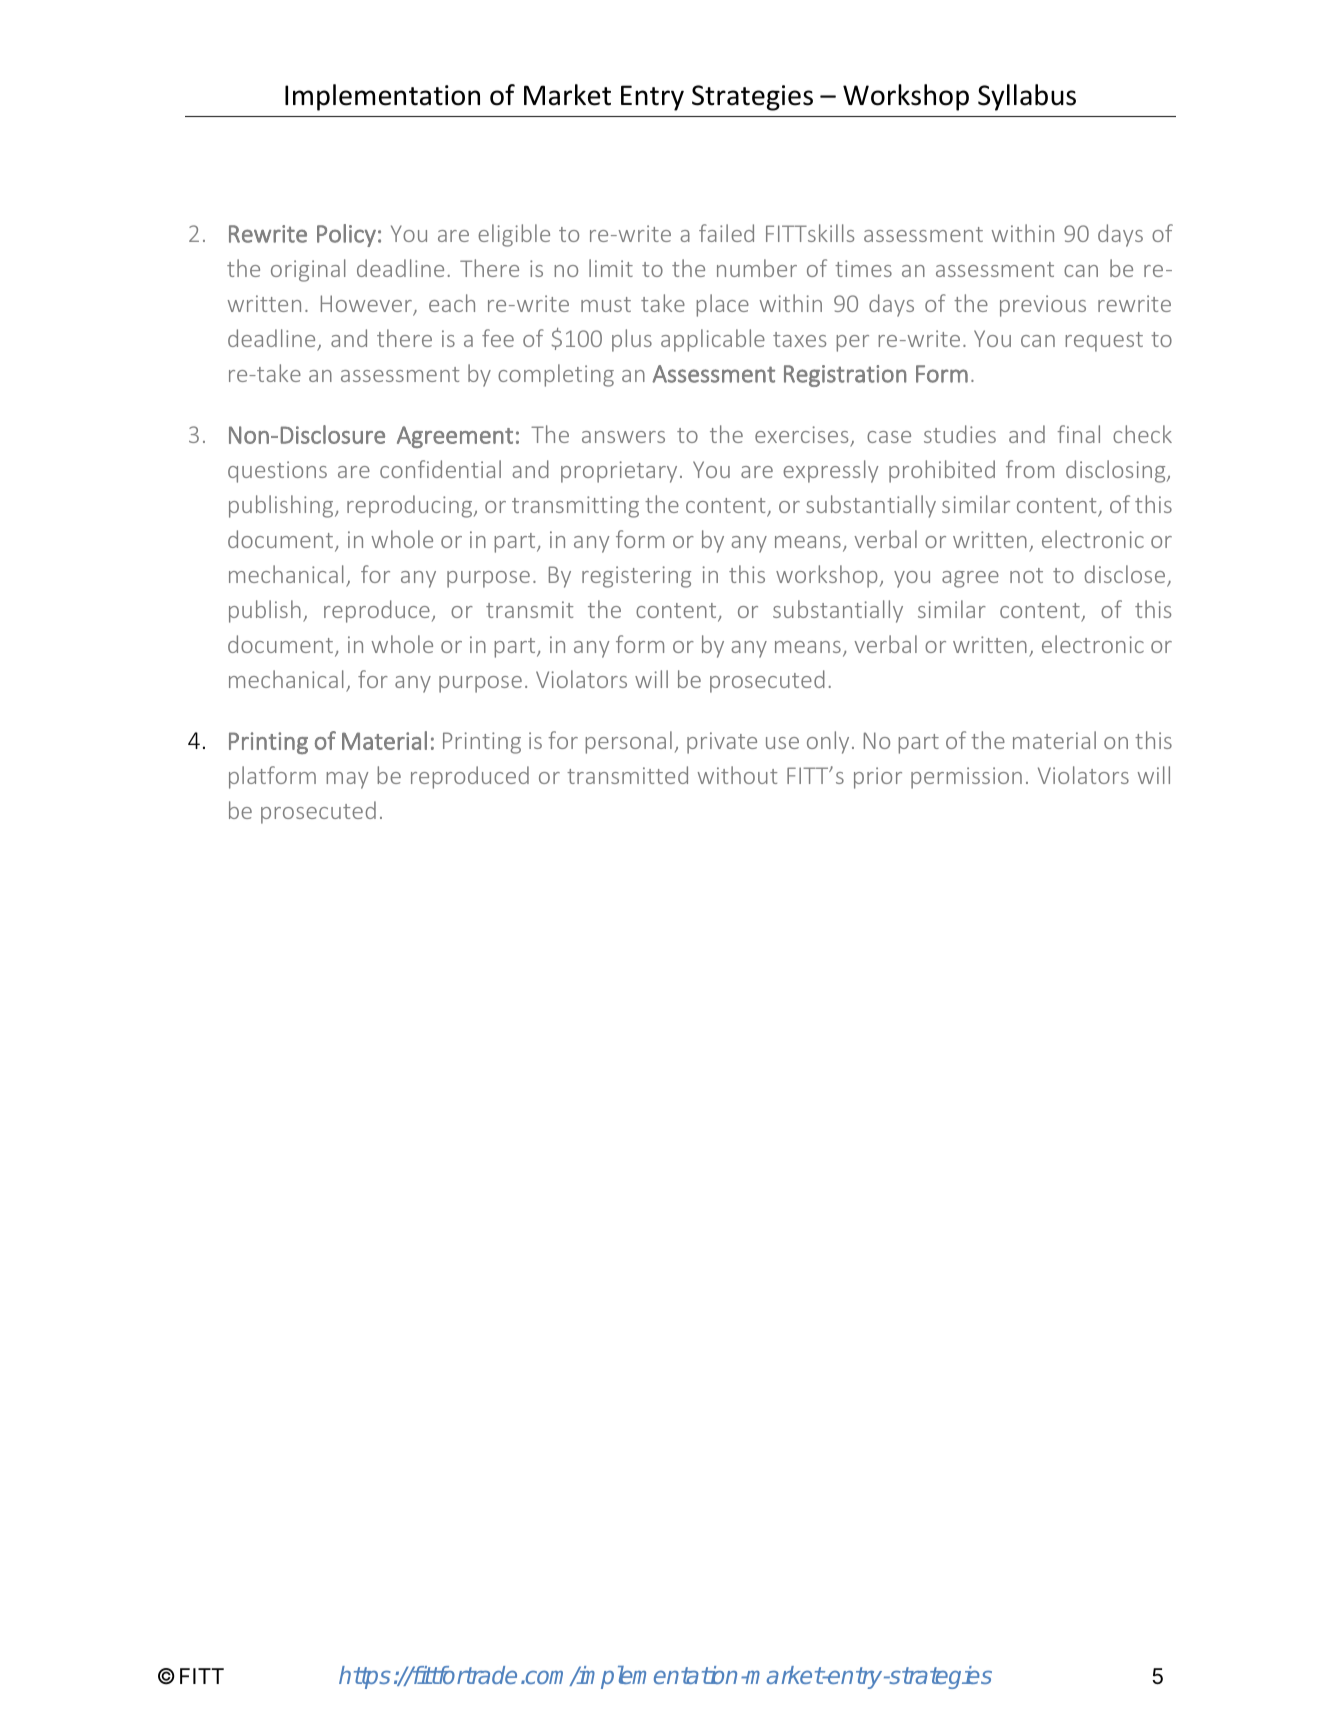  Describe the element at coordinates (726, 233) in the page. I see `failed` at that location.
